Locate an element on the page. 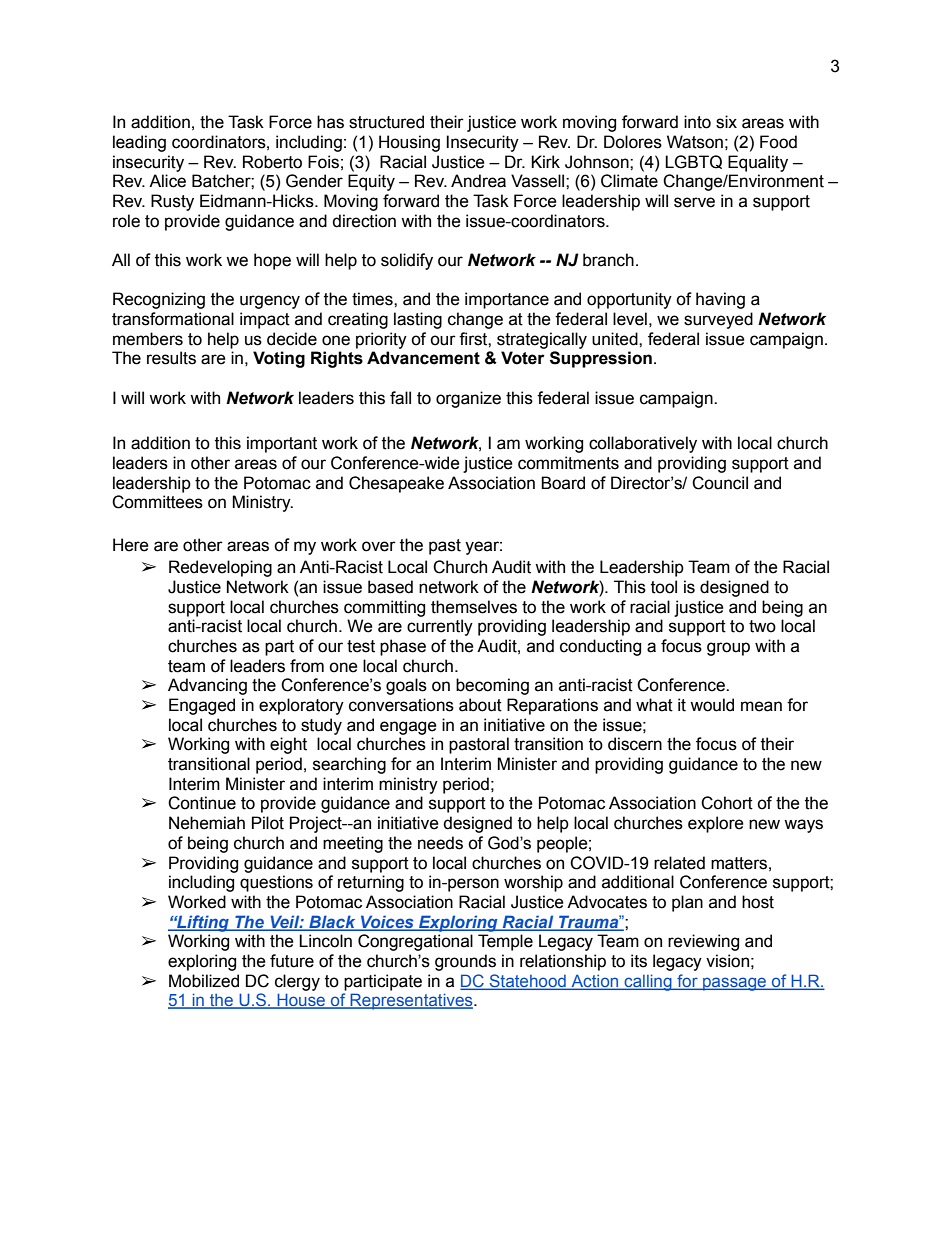  themselves is located at coordinates (474, 607).
